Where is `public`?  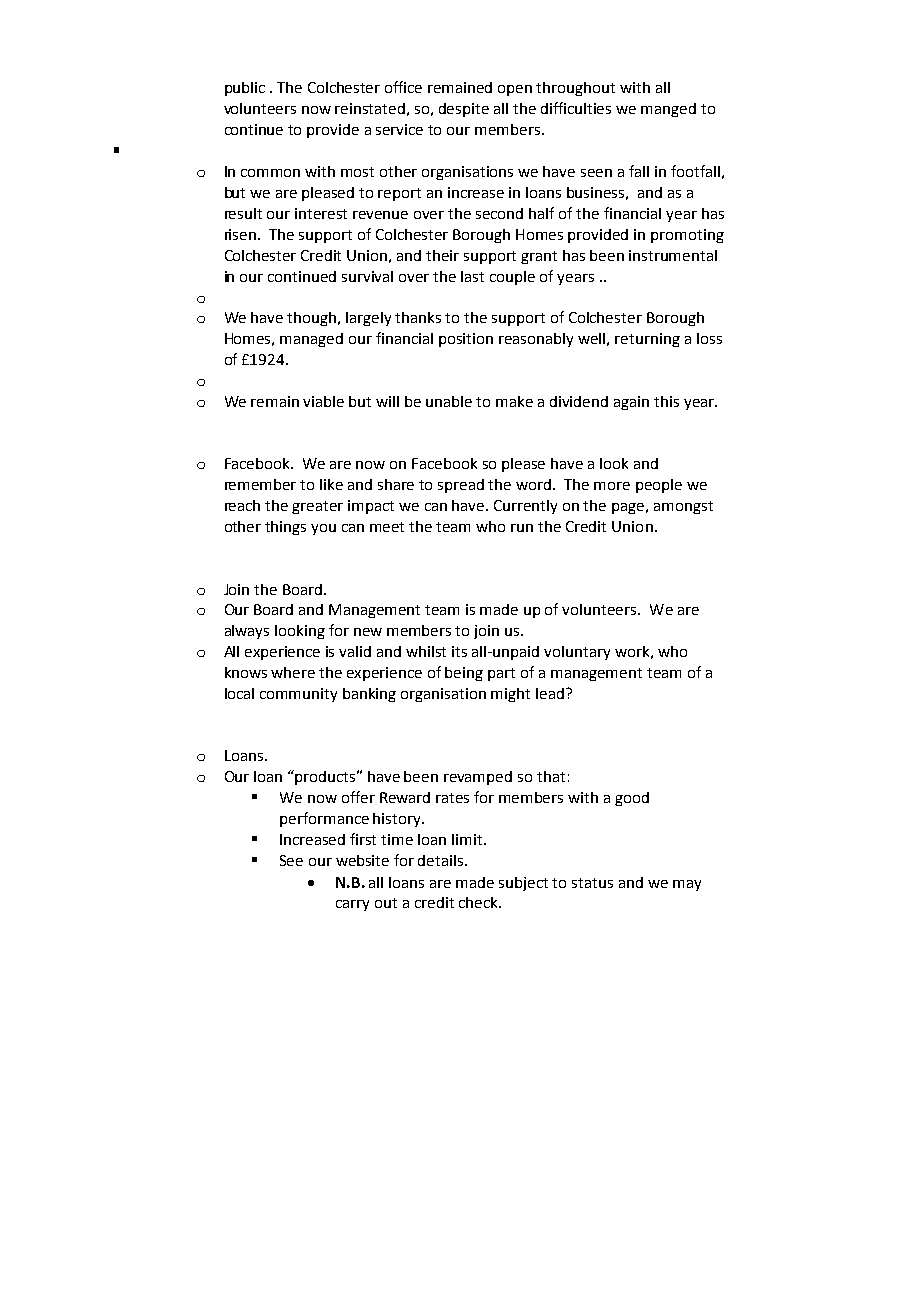 public is located at coordinates (245, 89).
